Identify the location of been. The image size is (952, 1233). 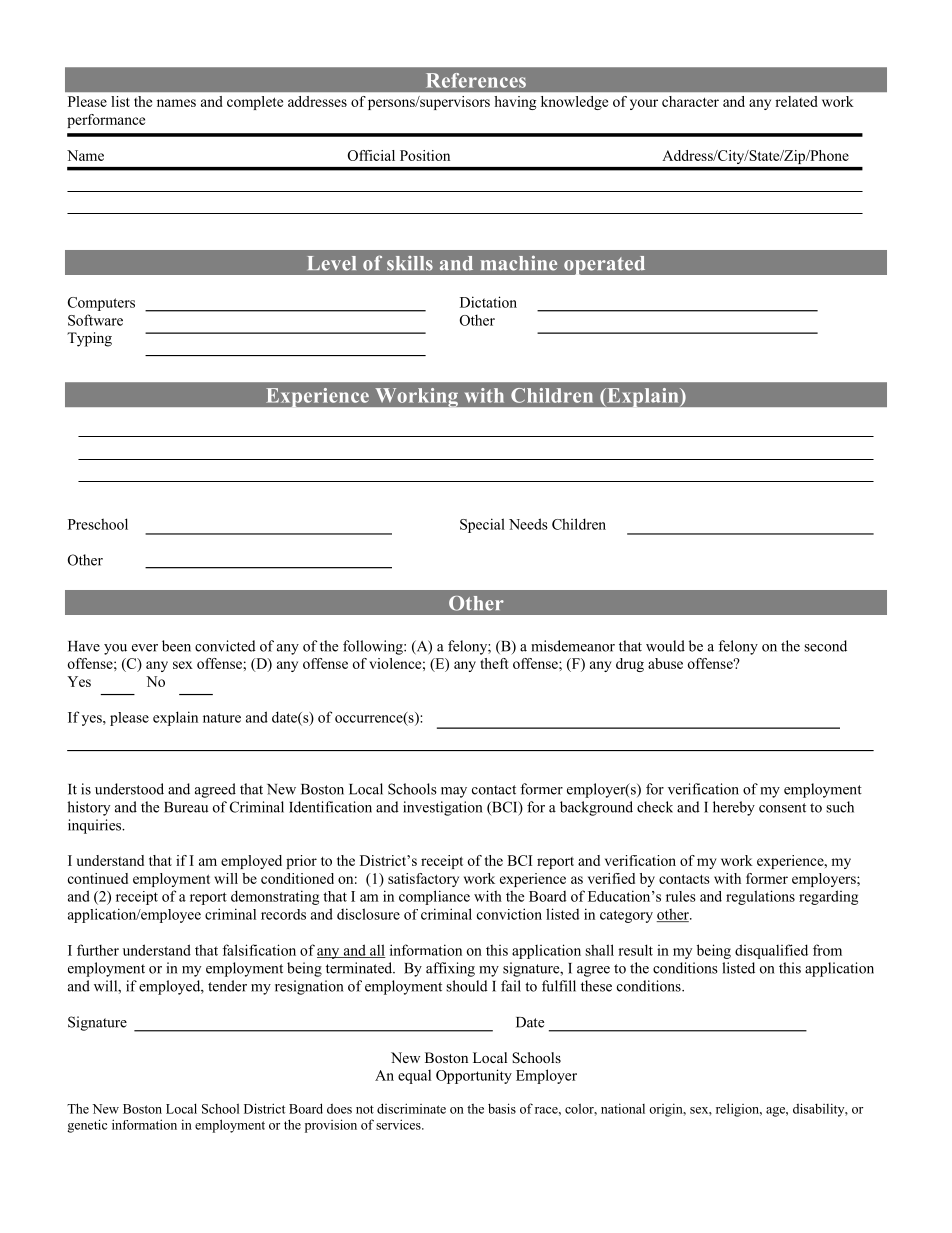
(176, 646).
